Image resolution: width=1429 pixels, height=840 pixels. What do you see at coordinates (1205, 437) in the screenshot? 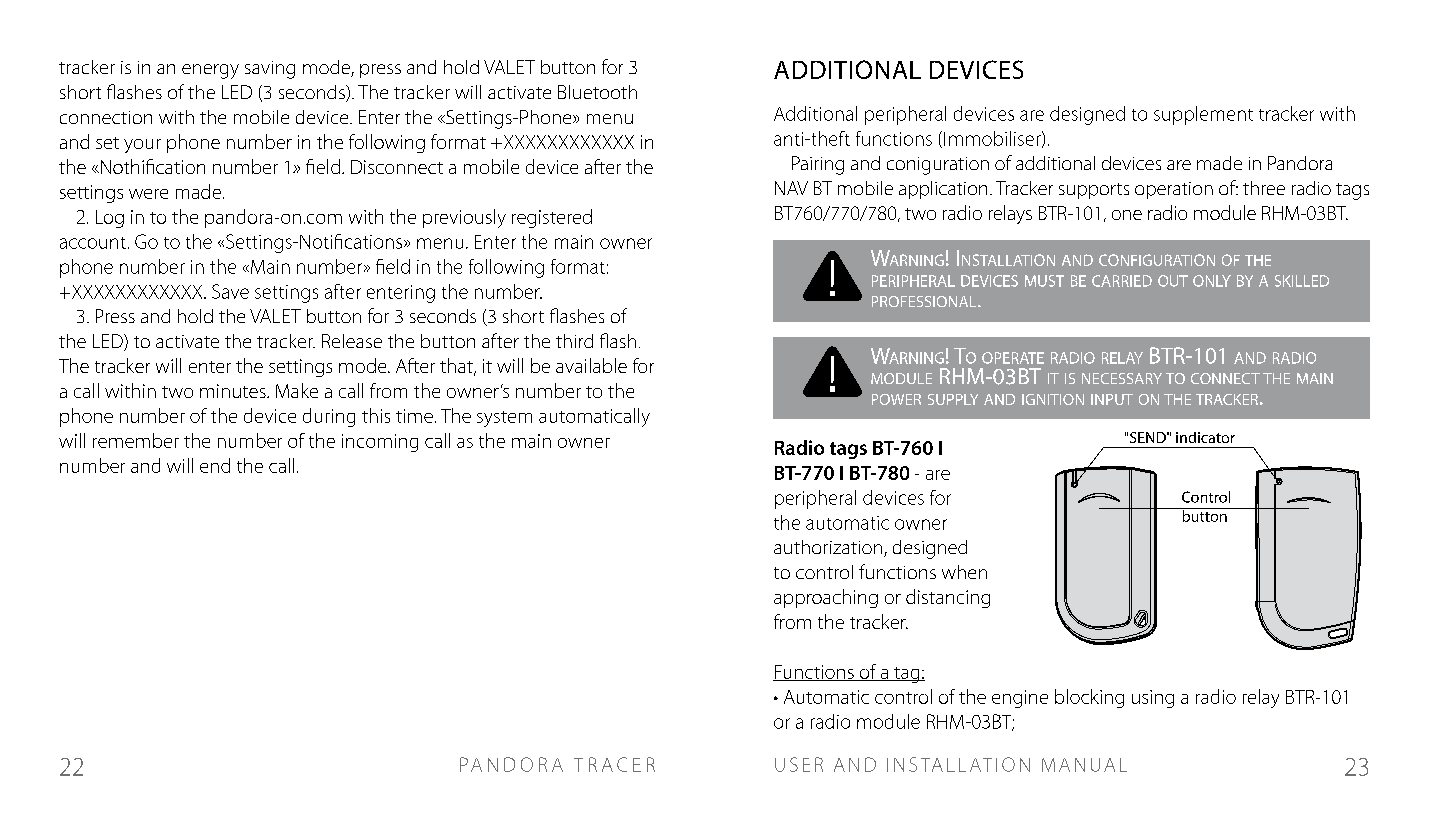
I see `indicator` at bounding box center [1205, 437].
